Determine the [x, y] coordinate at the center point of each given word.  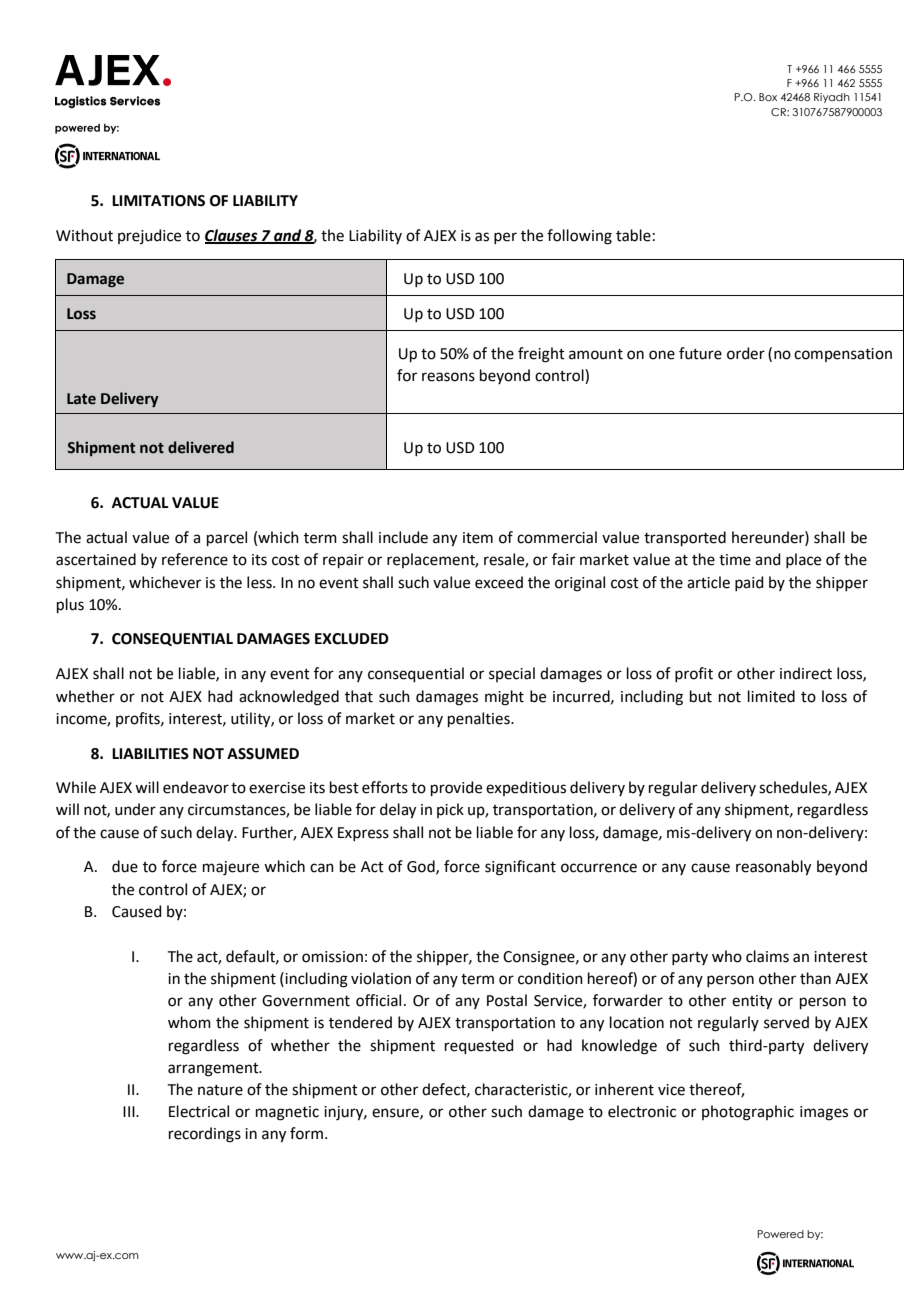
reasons [448, 377]
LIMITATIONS [158, 201]
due [125, 866]
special [512, 674]
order [746, 353]
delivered [201, 447]
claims [767, 956]
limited [771, 696]
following [579, 237]
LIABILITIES [150, 754]
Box [768, 97]
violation [381, 978]
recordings [205, 1135]
